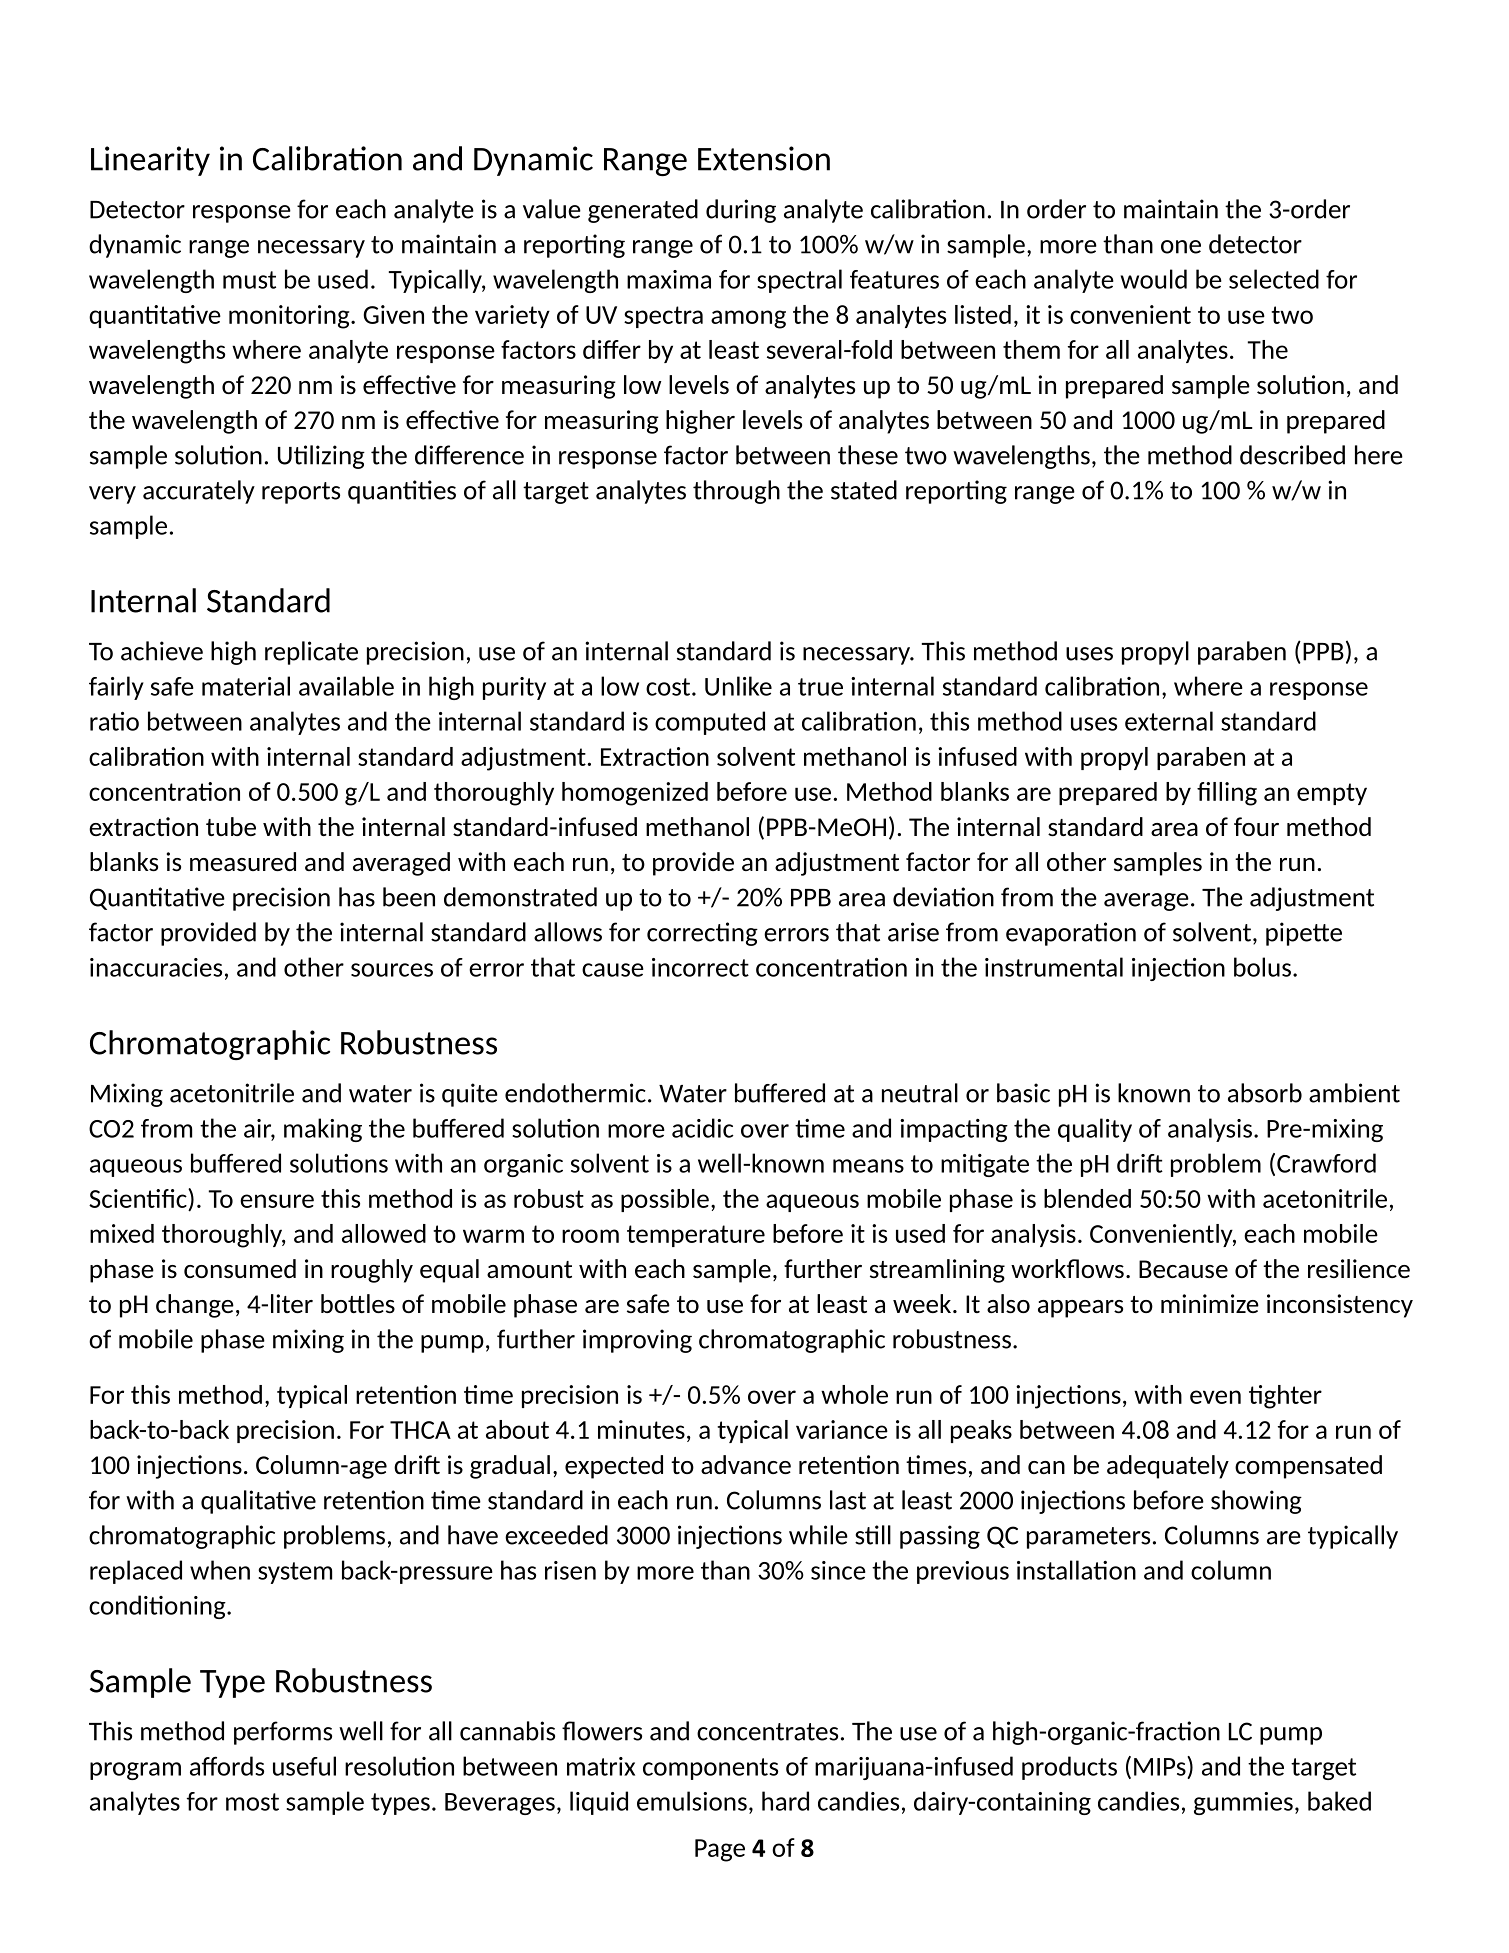 The height and width of the image is (1953, 1509). I want to click on even, so click(1215, 1397).
